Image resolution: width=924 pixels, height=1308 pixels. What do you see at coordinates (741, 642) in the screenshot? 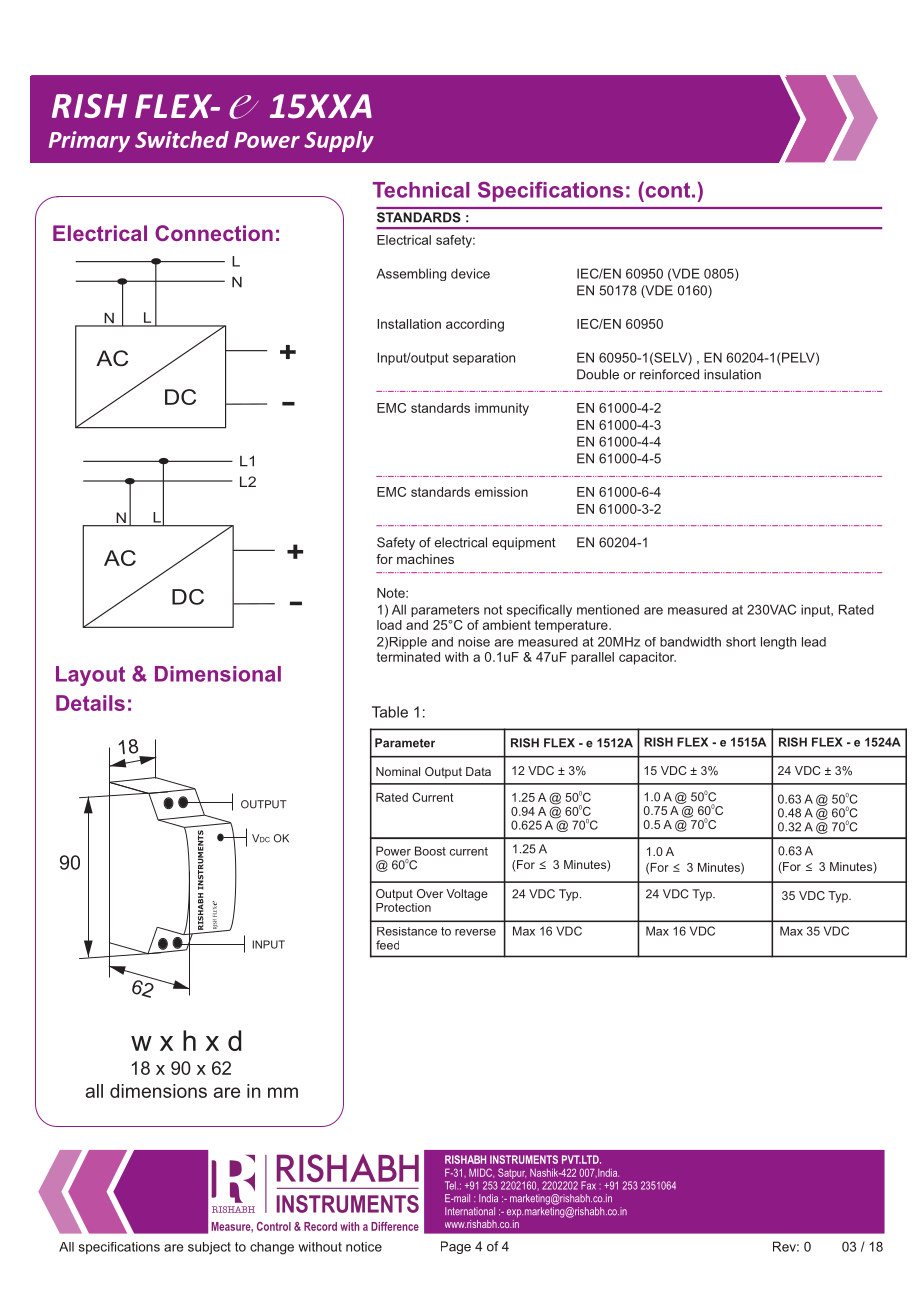
I see `short` at bounding box center [741, 642].
